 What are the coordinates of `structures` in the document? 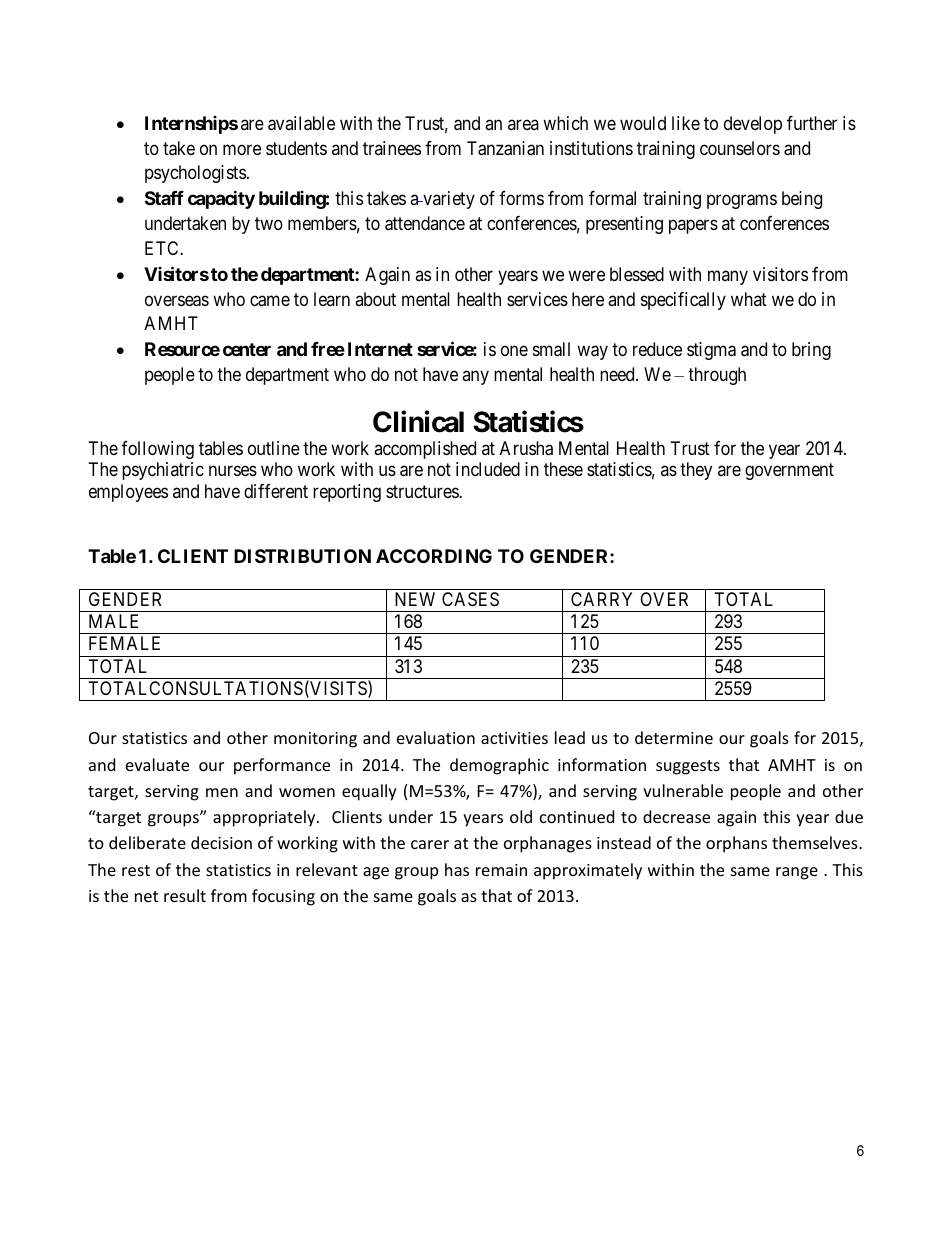 It's located at (423, 491).
